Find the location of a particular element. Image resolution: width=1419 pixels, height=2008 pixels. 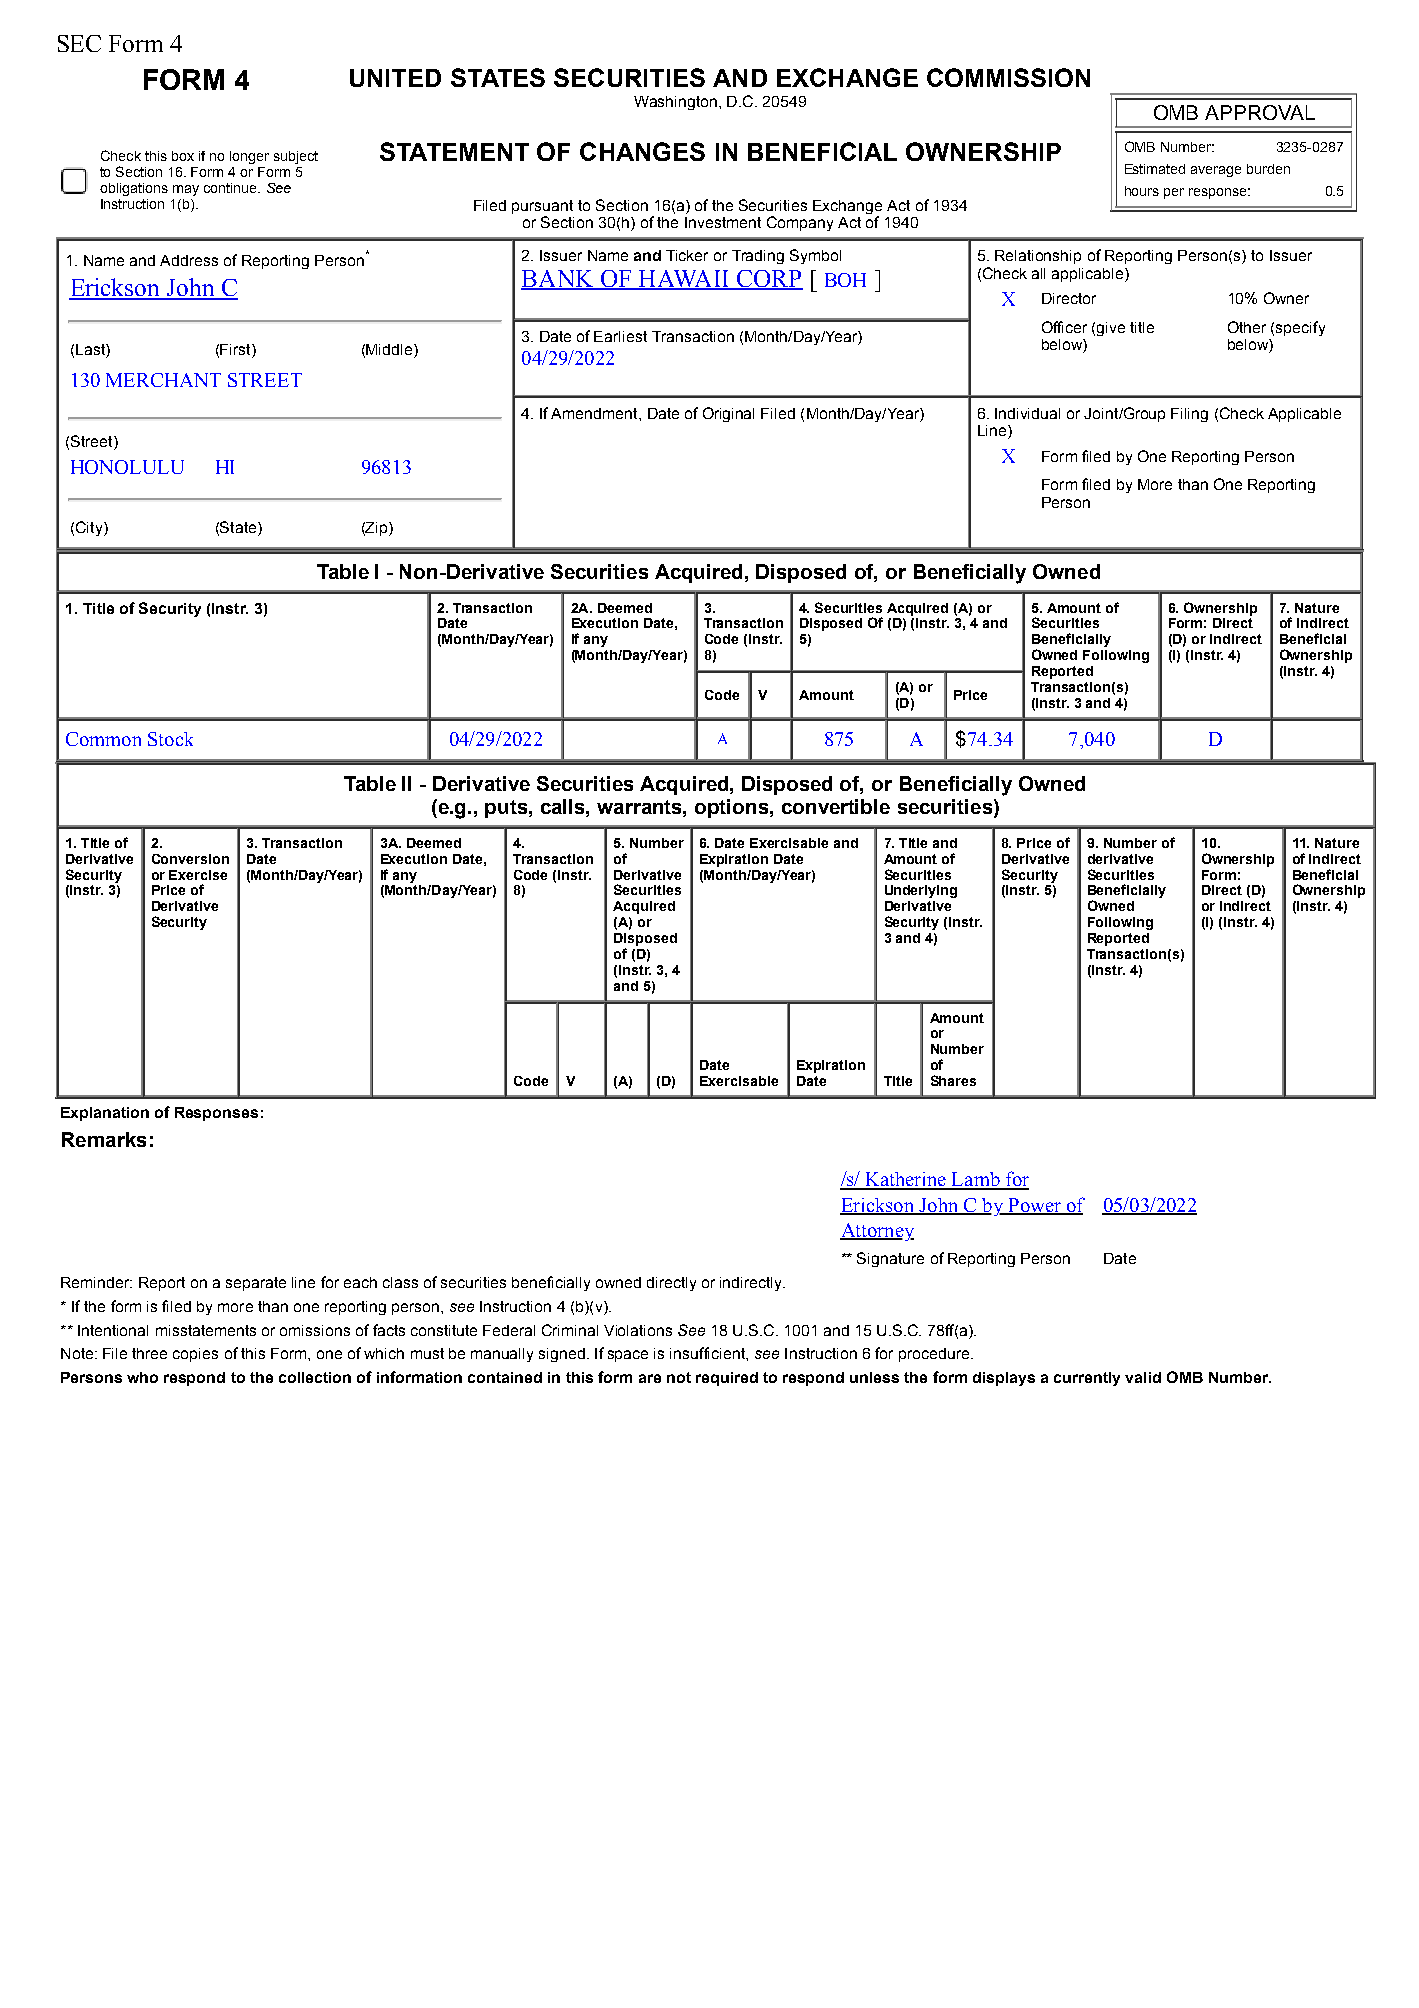

Filing is located at coordinates (1189, 415).
